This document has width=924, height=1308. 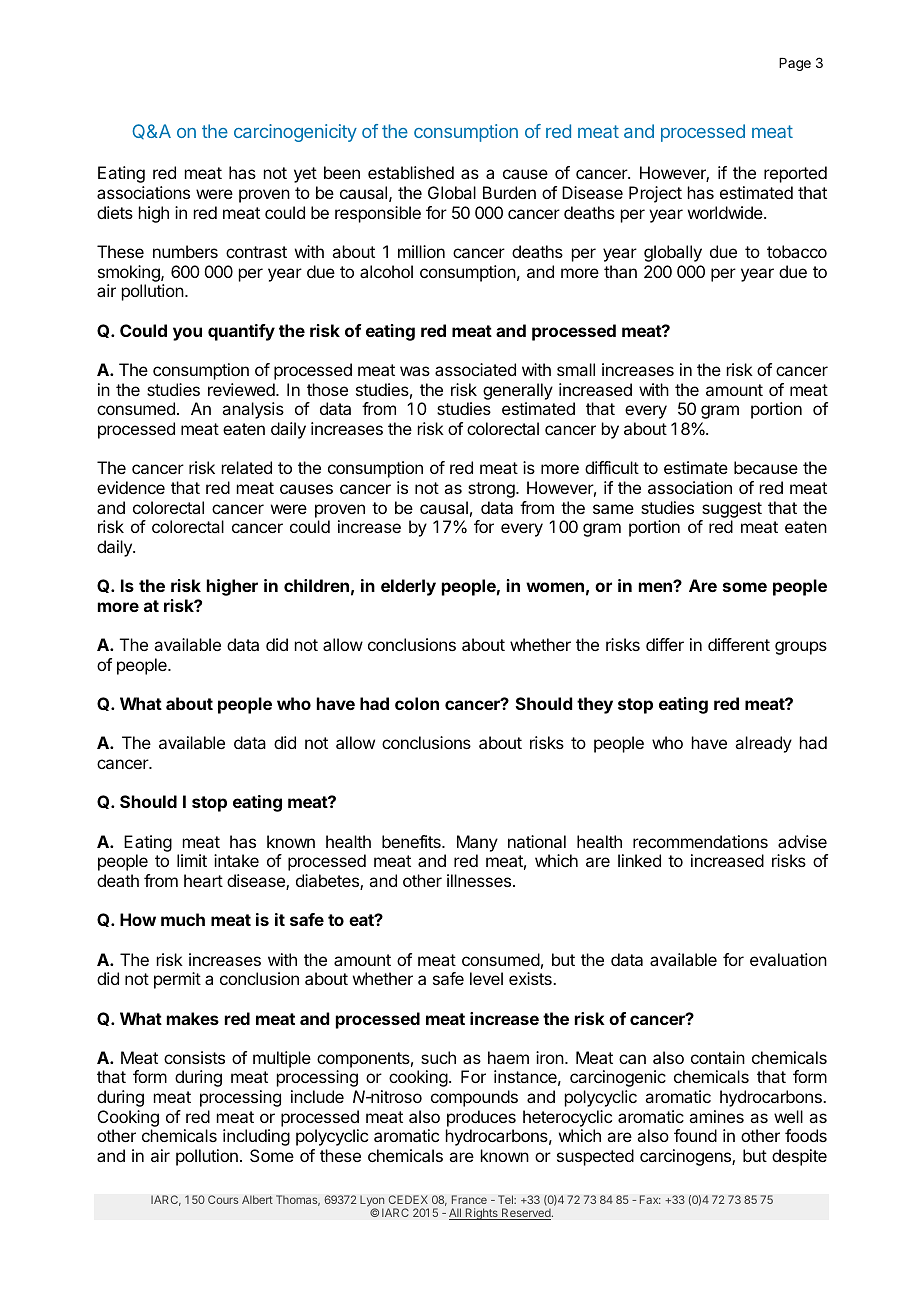 I want to click on evidence, so click(x=131, y=487).
